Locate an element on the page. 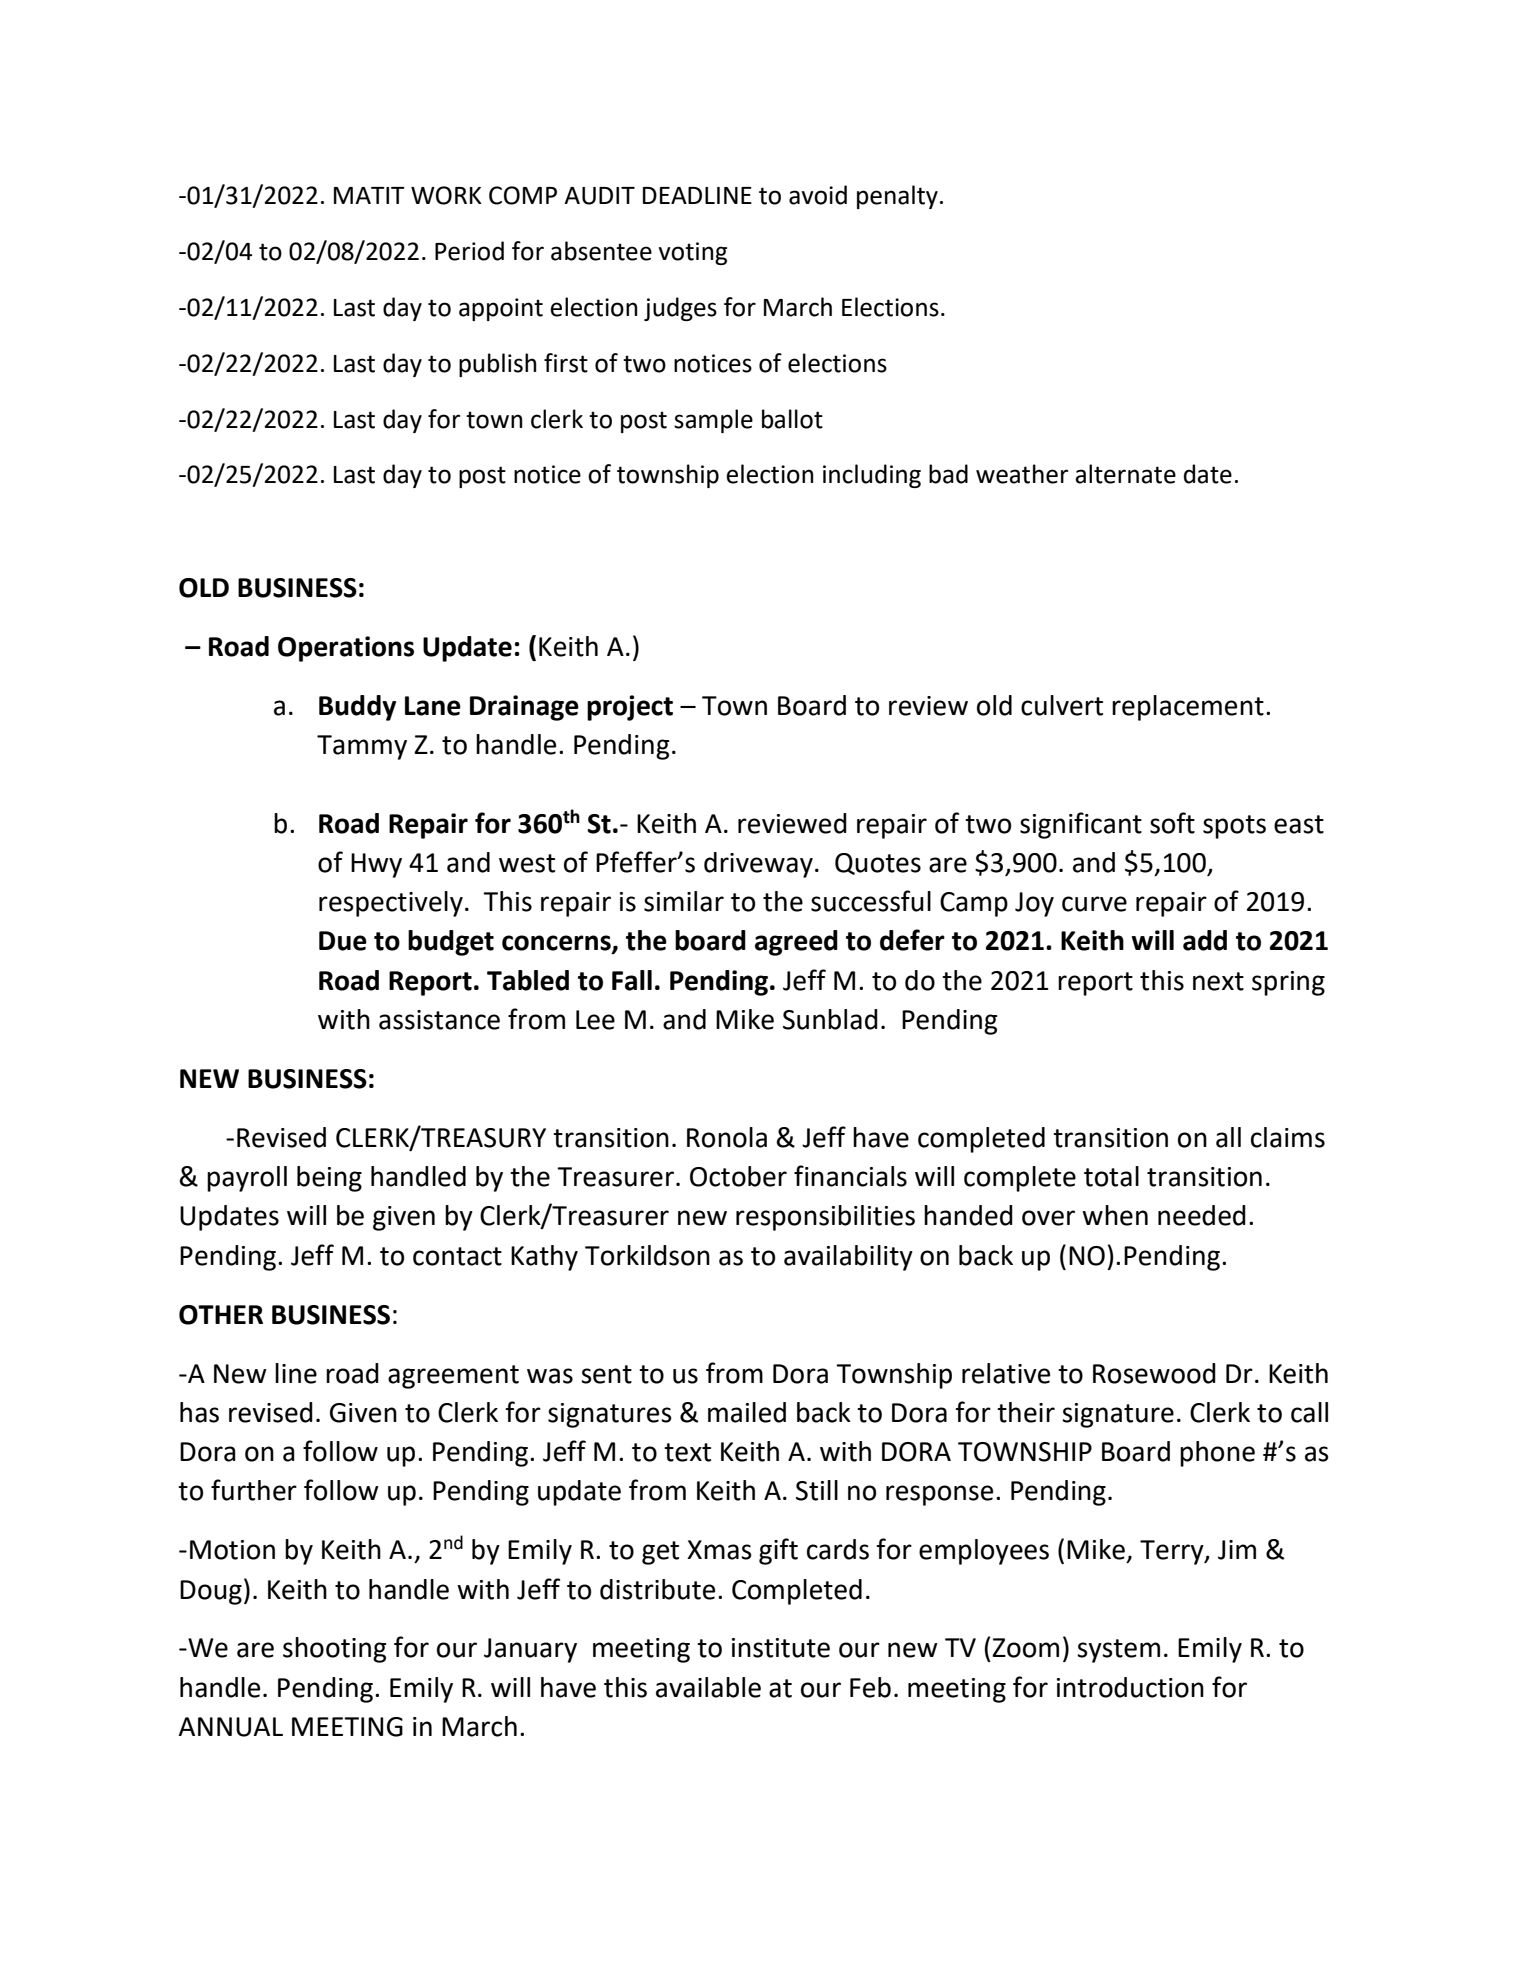 Image resolution: width=1518 pixels, height=1964 pixels. agreed is located at coordinates (796, 943).
